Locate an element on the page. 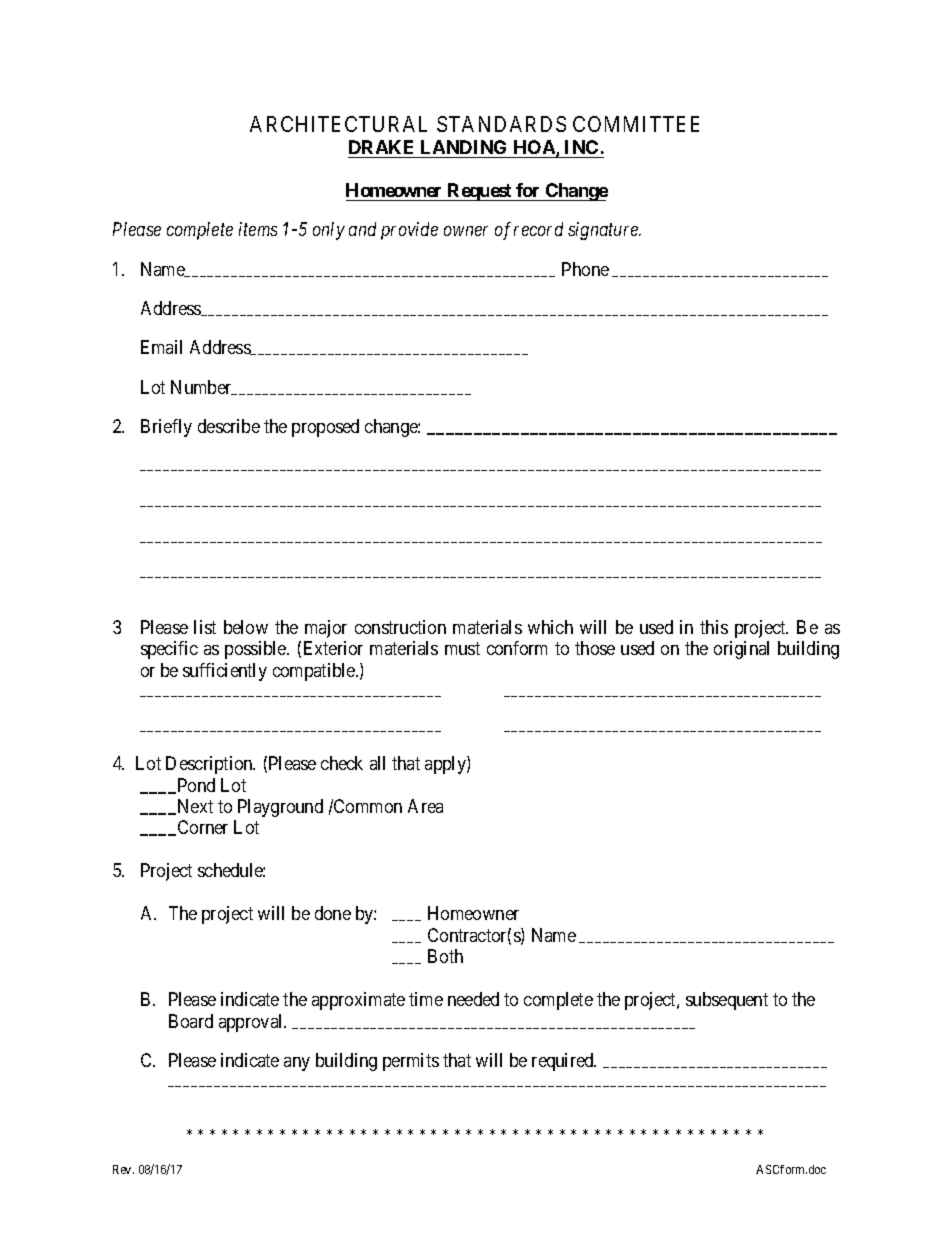  approval is located at coordinates (252, 1023).
